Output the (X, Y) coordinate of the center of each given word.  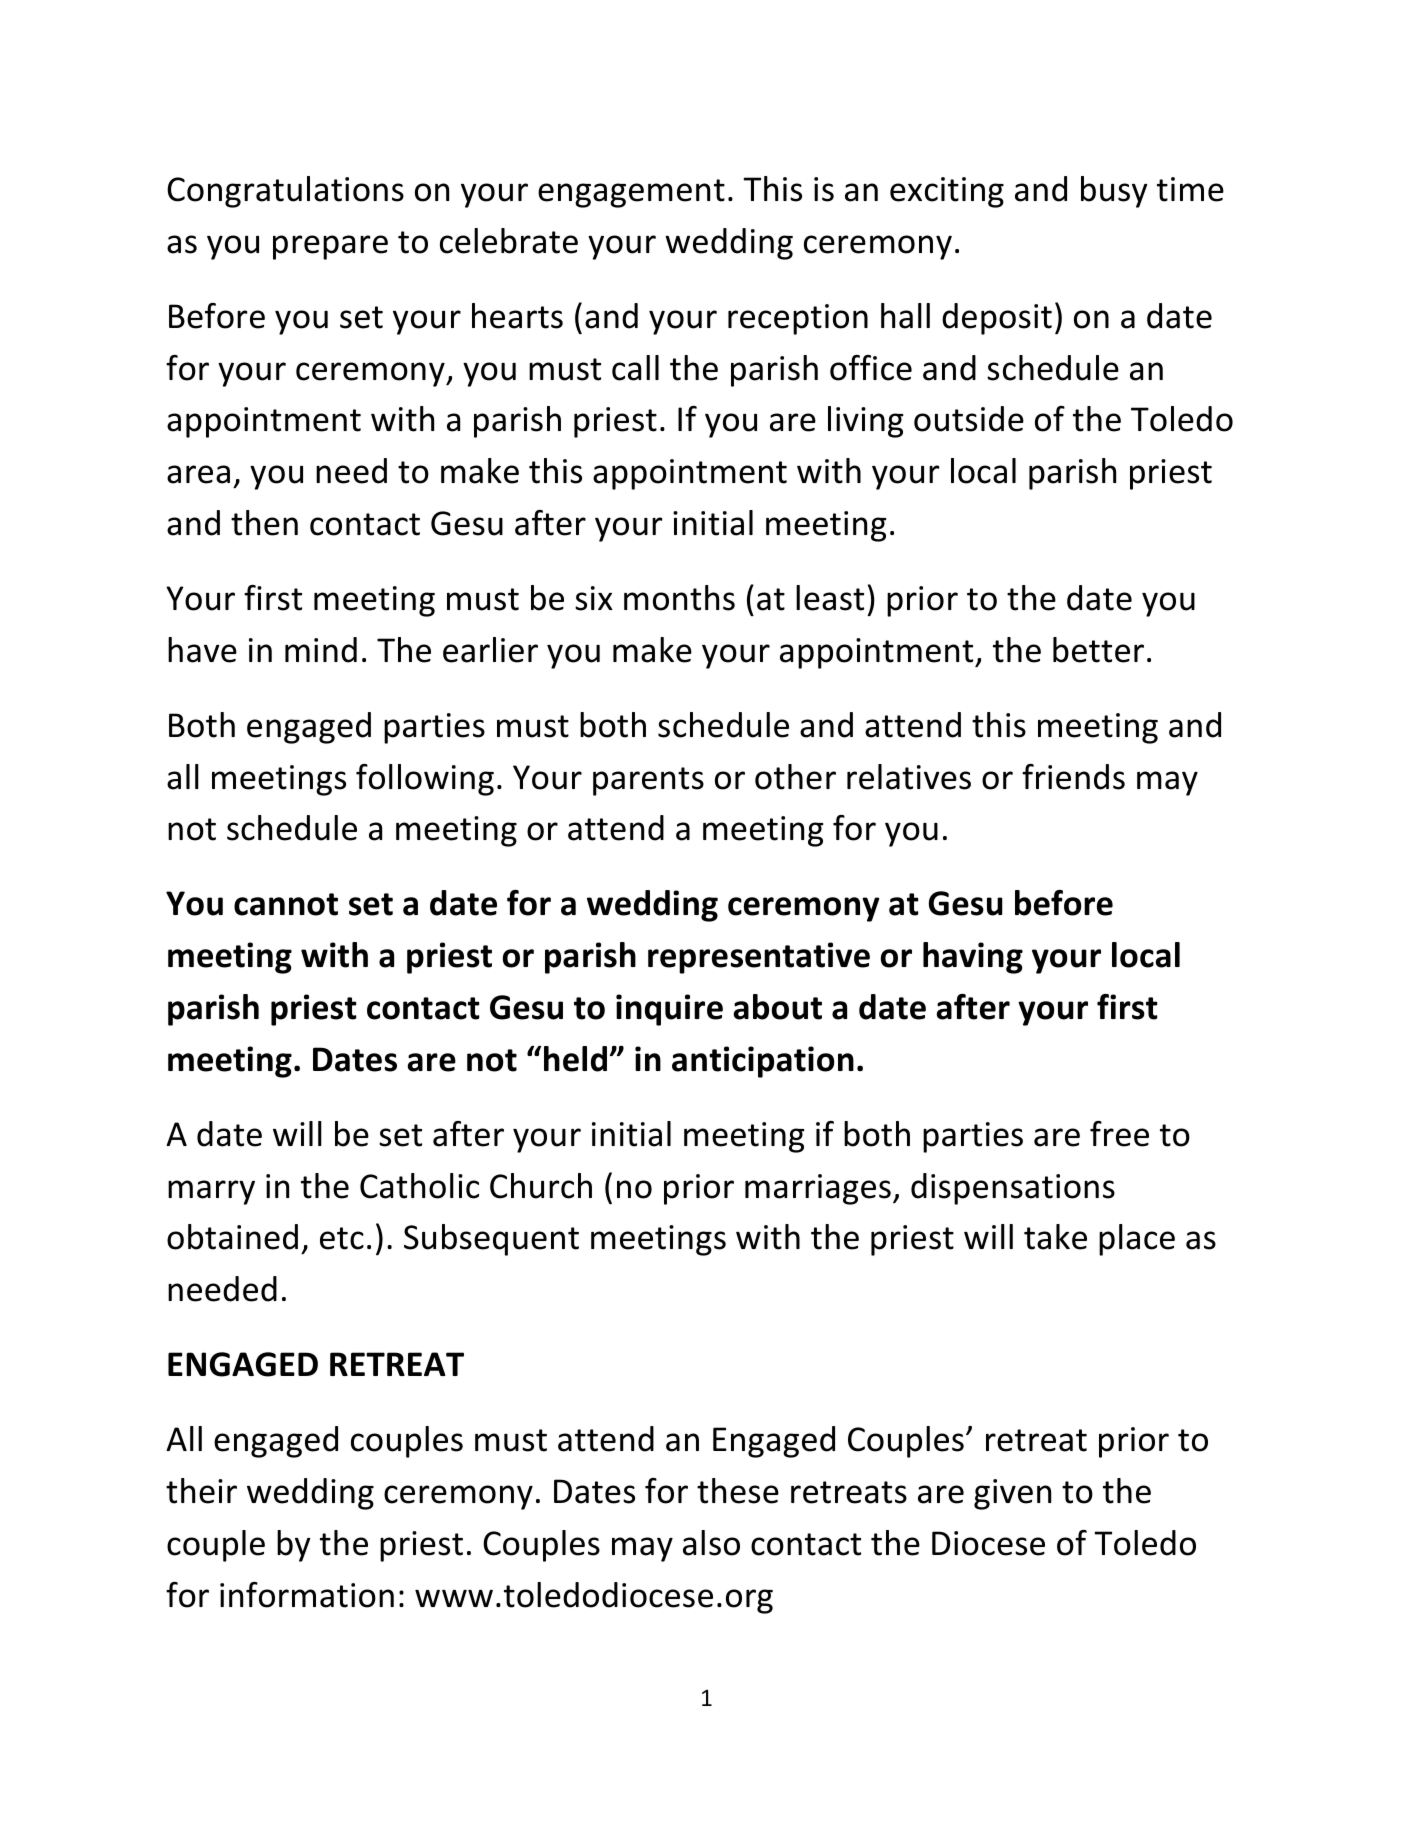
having (973, 958)
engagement (631, 193)
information (307, 1595)
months (679, 598)
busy (1114, 192)
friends (1073, 777)
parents (648, 781)
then (264, 523)
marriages (818, 1189)
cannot (286, 904)
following (425, 780)
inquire (669, 1010)
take (1055, 1237)
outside (969, 419)
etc (342, 1238)
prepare (330, 247)
